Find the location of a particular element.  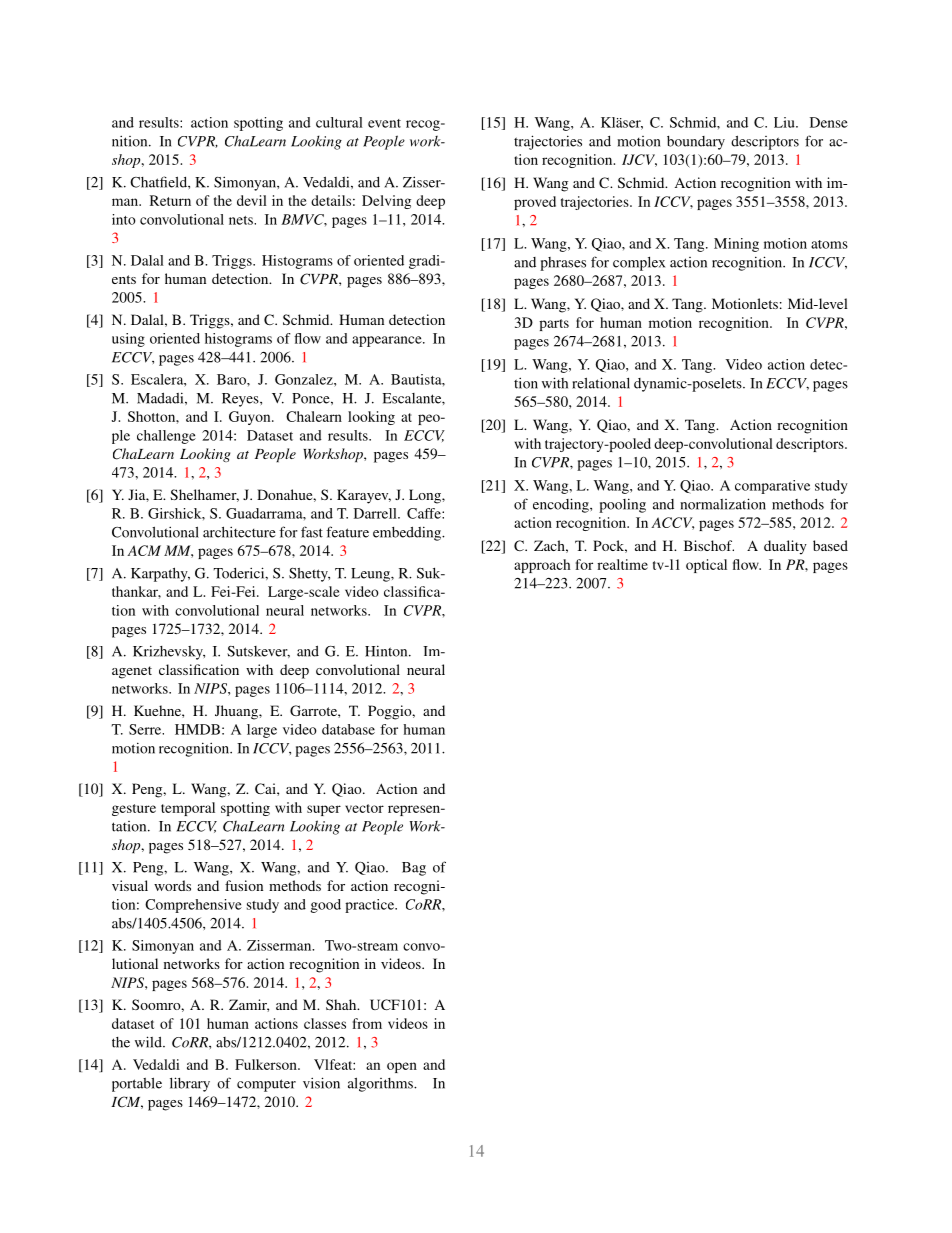

devil is located at coordinates (252, 200).
